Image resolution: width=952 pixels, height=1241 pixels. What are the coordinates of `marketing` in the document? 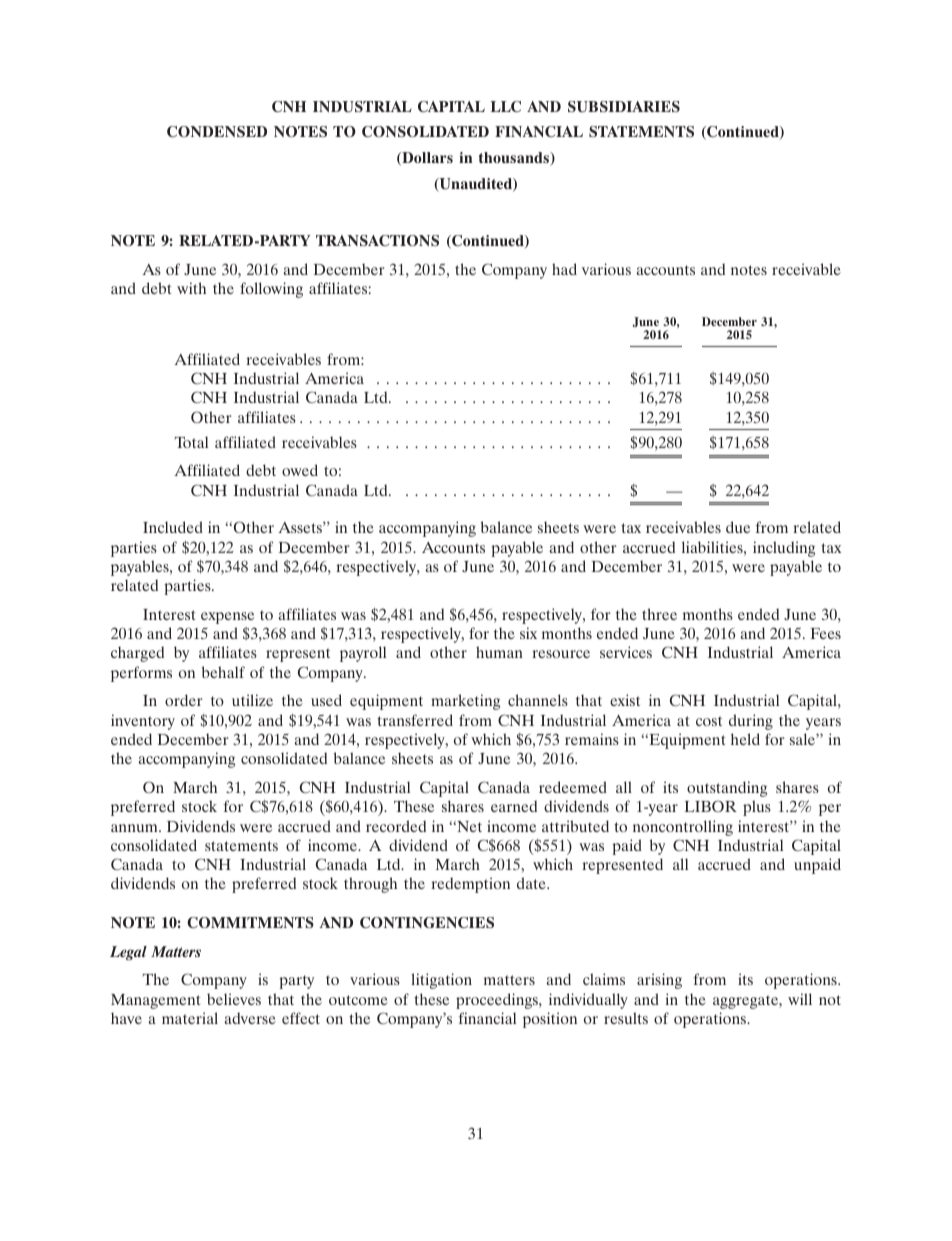 It's located at (465, 702).
